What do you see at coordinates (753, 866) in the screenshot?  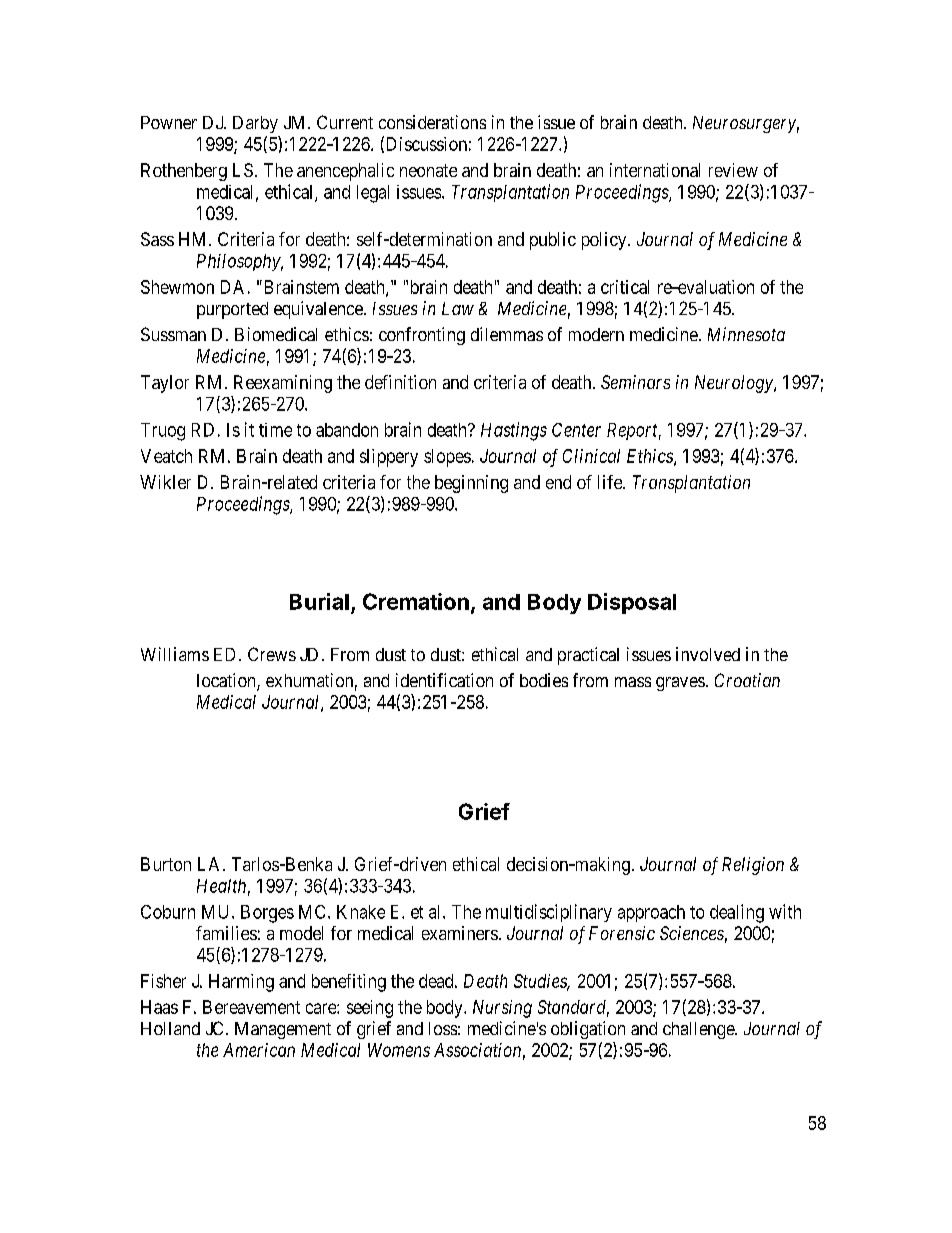 I see `Religion` at bounding box center [753, 866].
